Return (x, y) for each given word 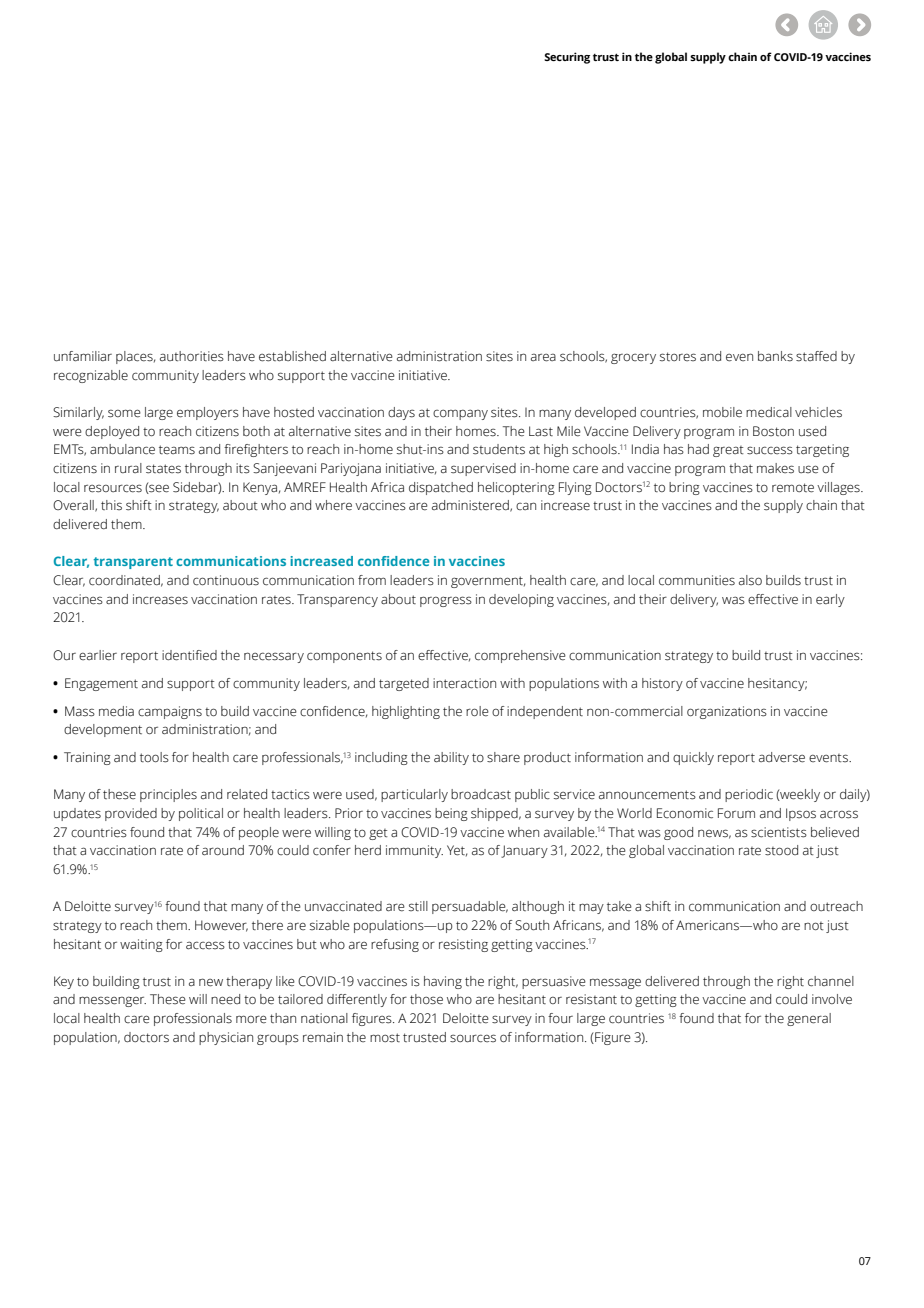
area (543, 357)
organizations (727, 712)
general (809, 1019)
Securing (567, 58)
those (426, 999)
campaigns (170, 712)
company (460, 414)
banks (775, 356)
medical (769, 412)
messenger (112, 1001)
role (477, 711)
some (124, 413)
